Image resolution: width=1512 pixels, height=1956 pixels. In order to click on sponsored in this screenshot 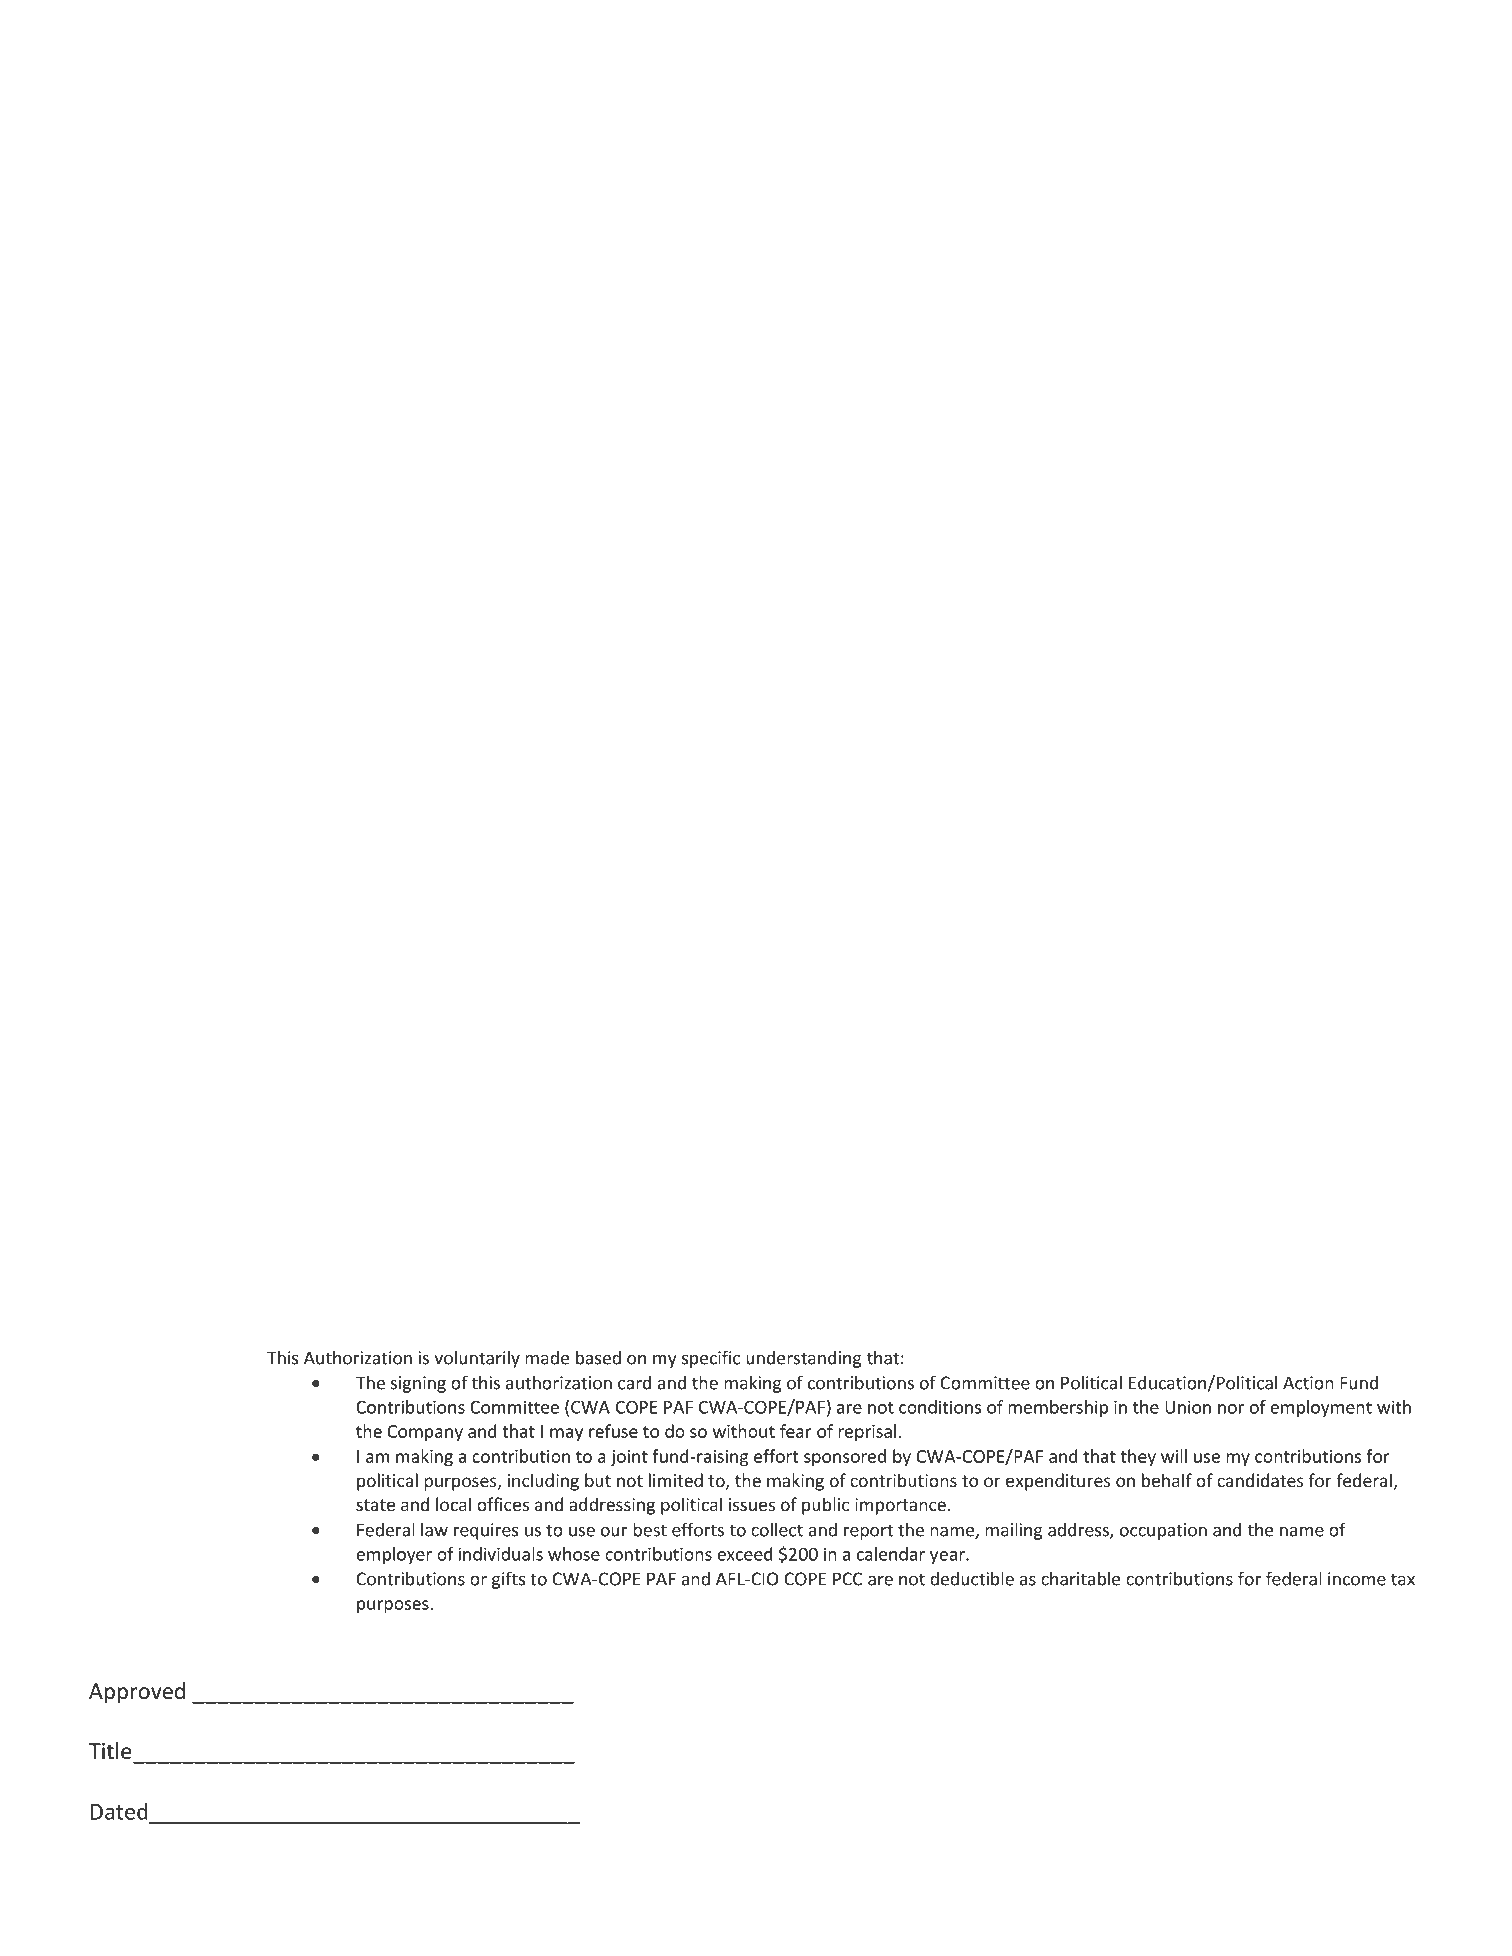, I will do `click(845, 1458)`.
